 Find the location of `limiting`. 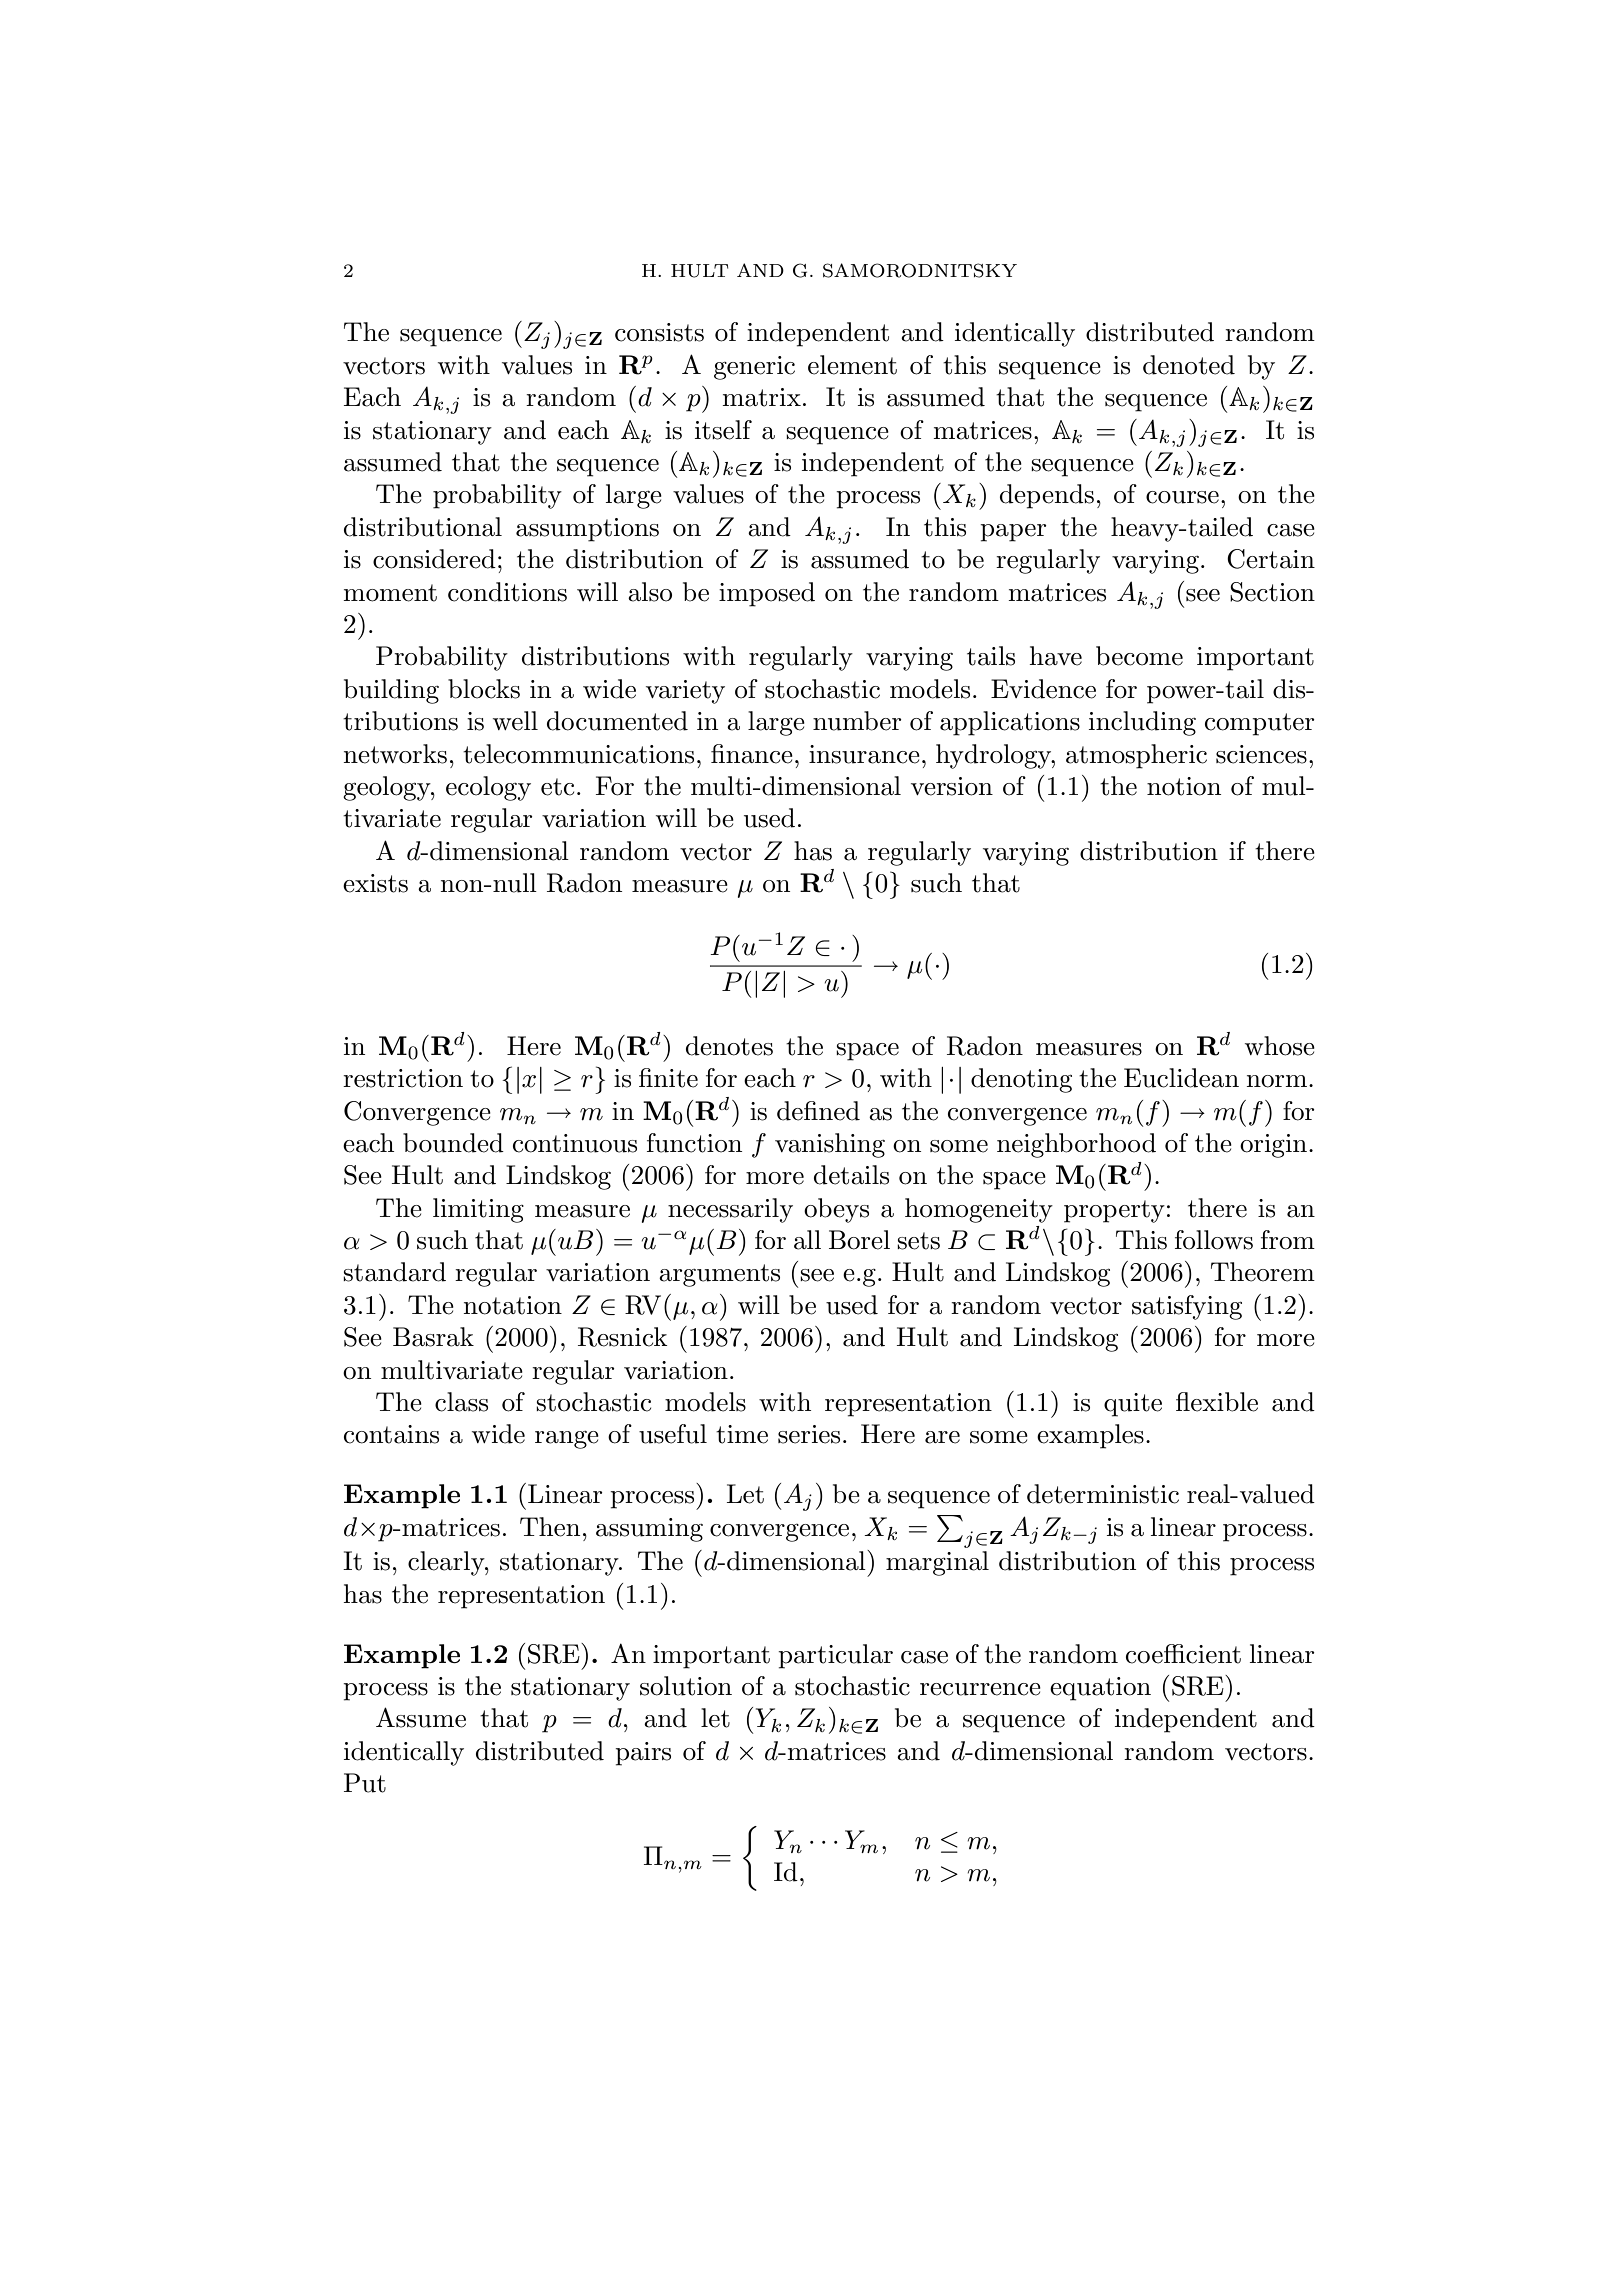

limiting is located at coordinates (478, 1210).
